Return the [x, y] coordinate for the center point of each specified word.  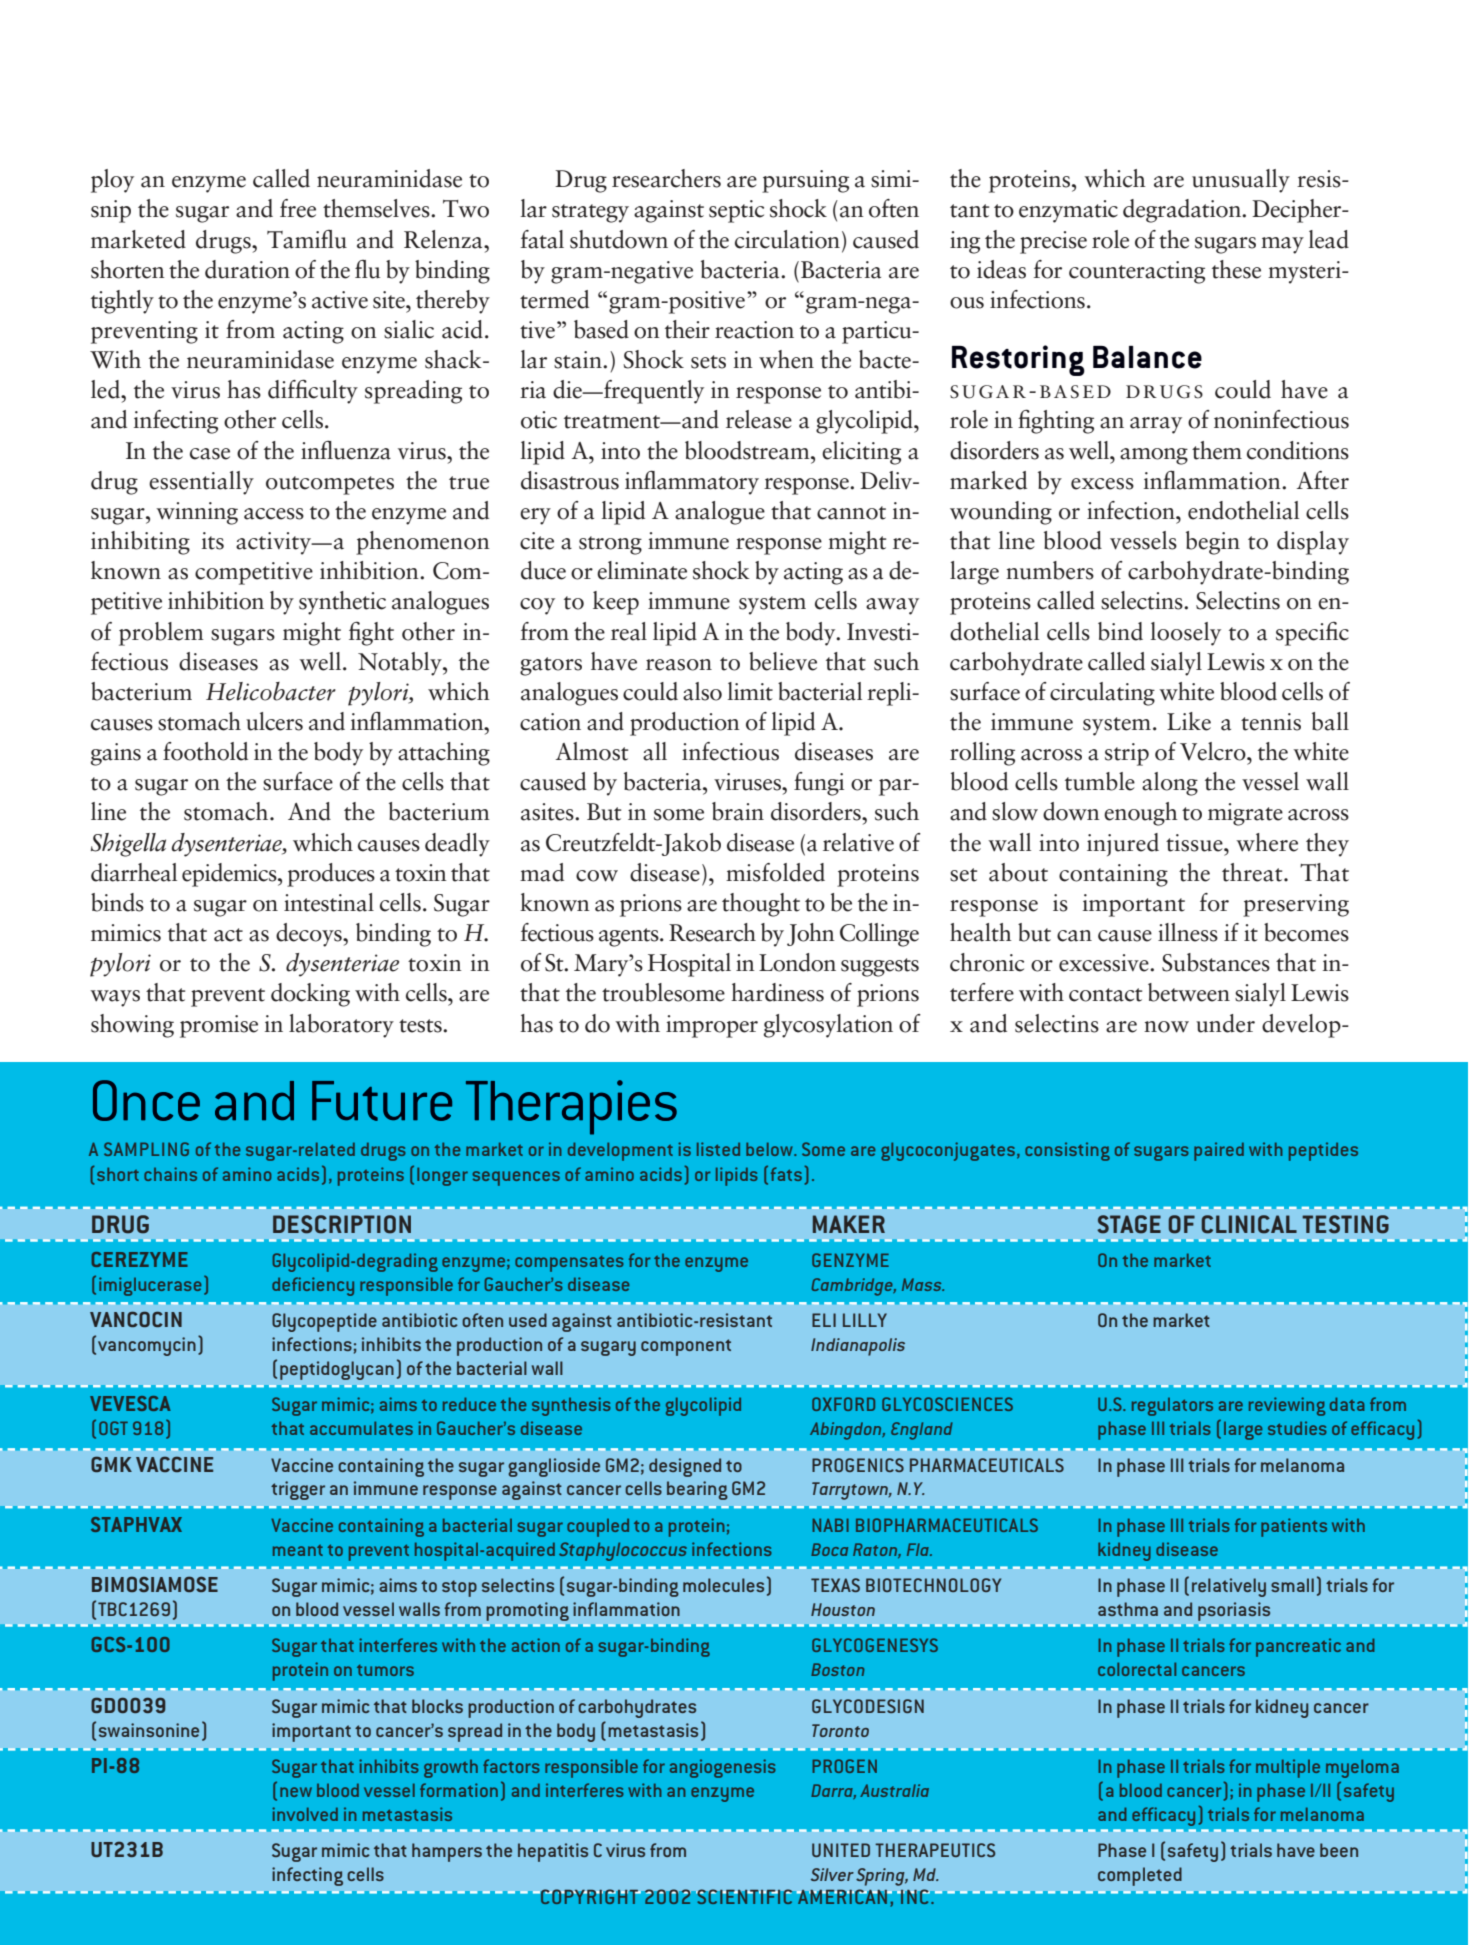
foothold [205, 751]
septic [736, 211]
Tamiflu [307, 239]
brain [738, 811]
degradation [1183, 211]
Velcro [1214, 751]
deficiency [313, 1286]
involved [305, 1814]
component [686, 1347]
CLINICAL [1249, 1224]
